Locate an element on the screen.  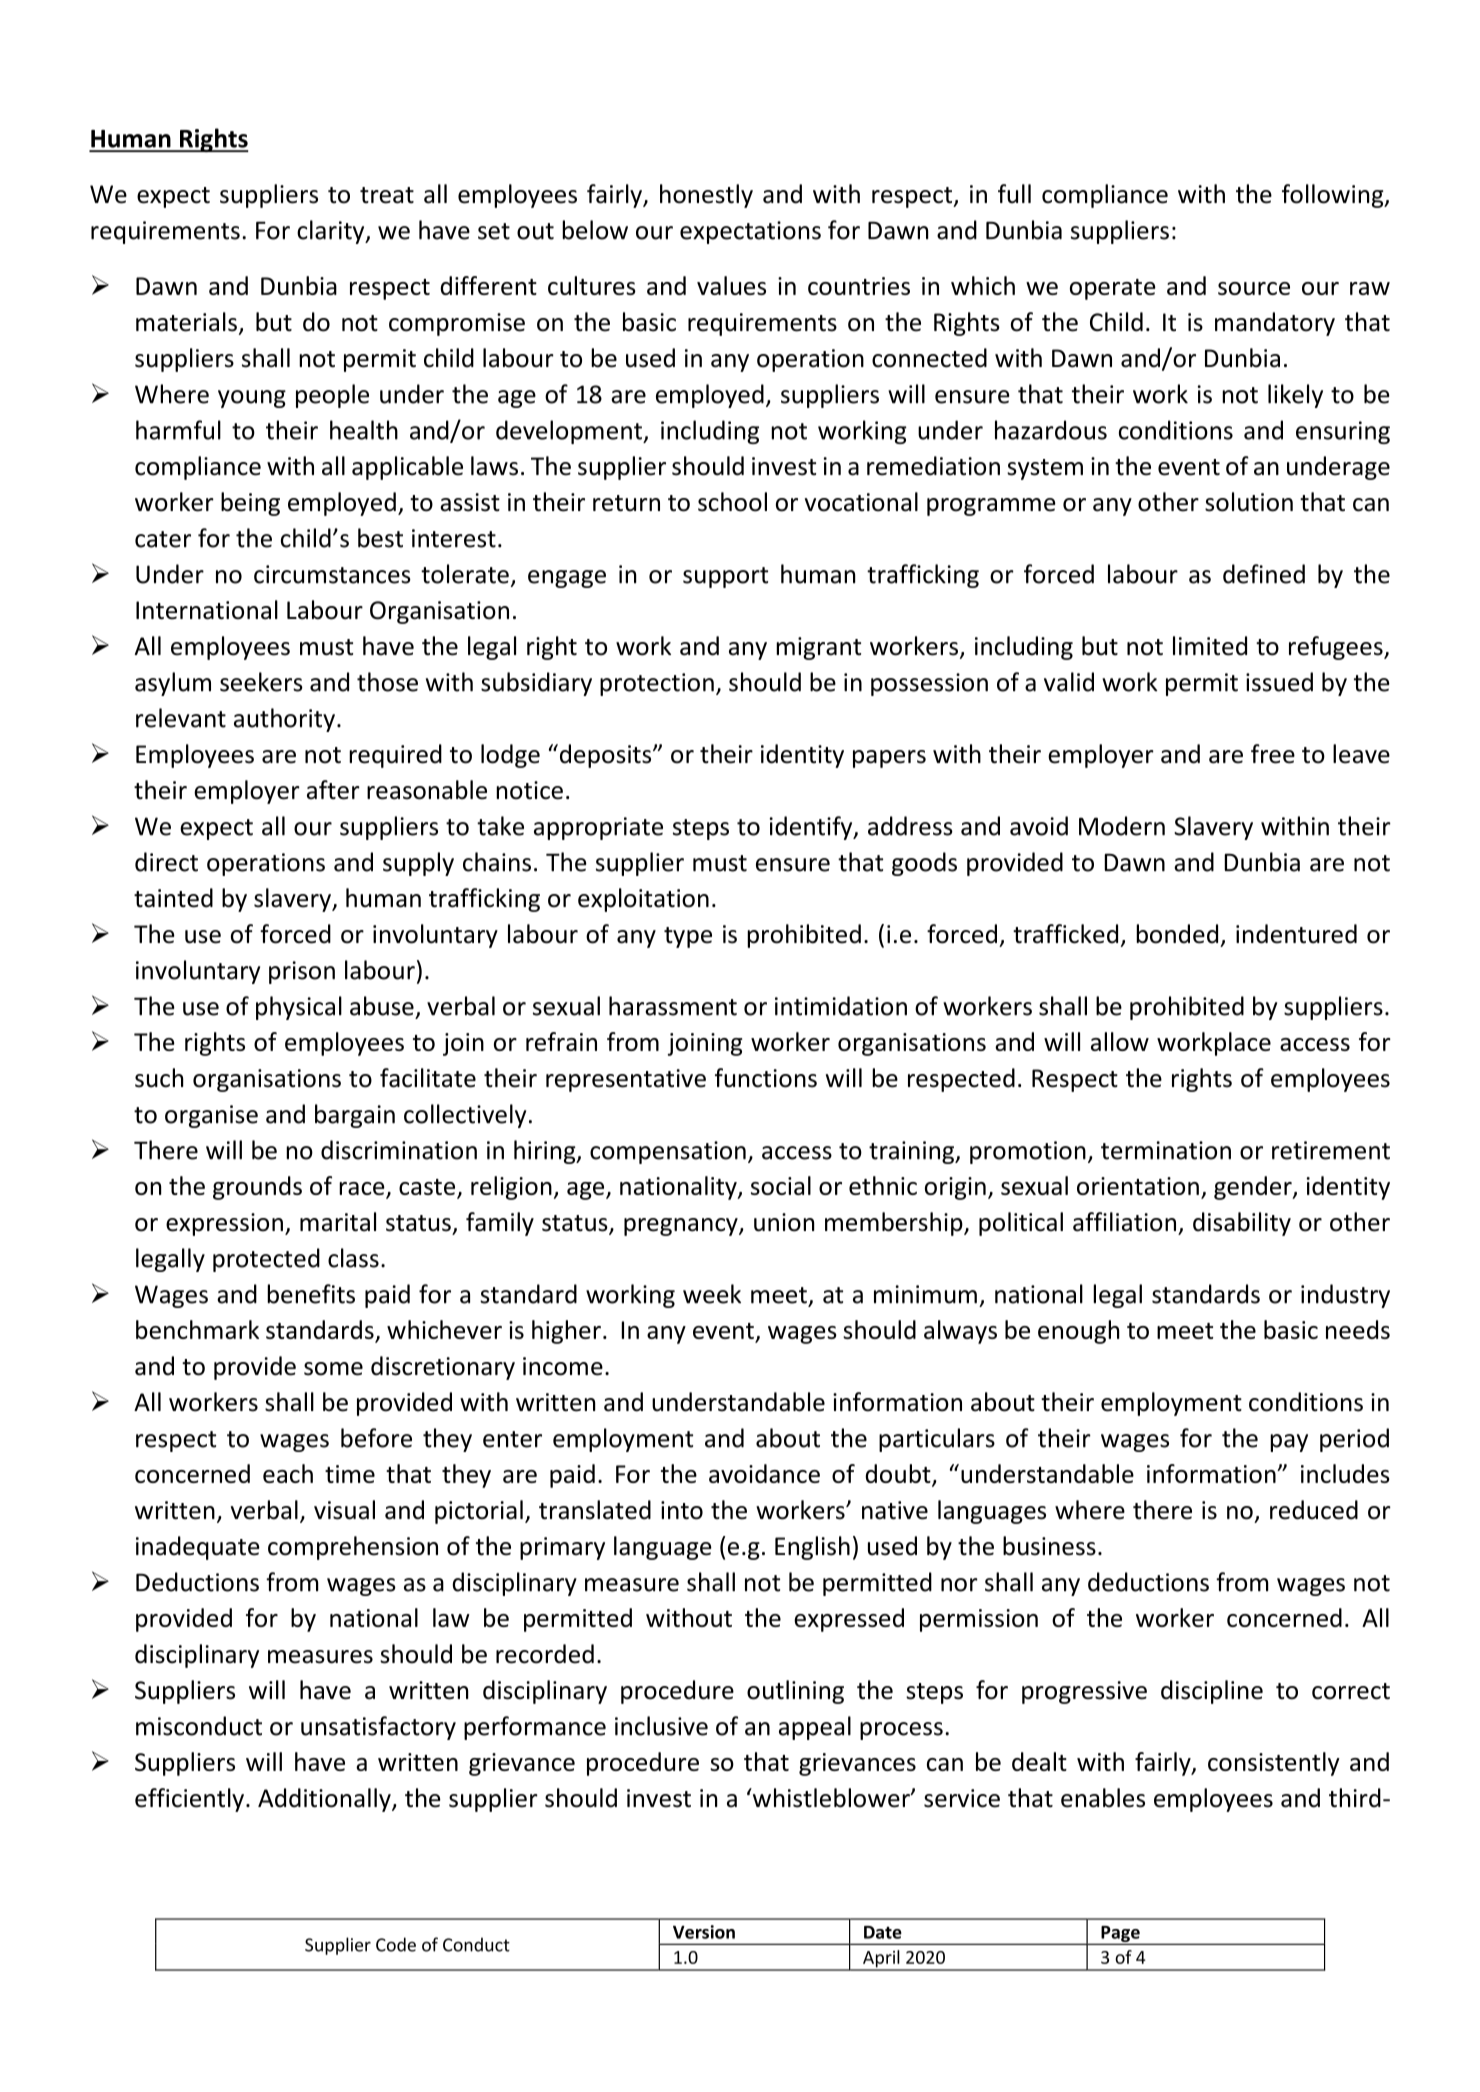
source is located at coordinates (1254, 288).
